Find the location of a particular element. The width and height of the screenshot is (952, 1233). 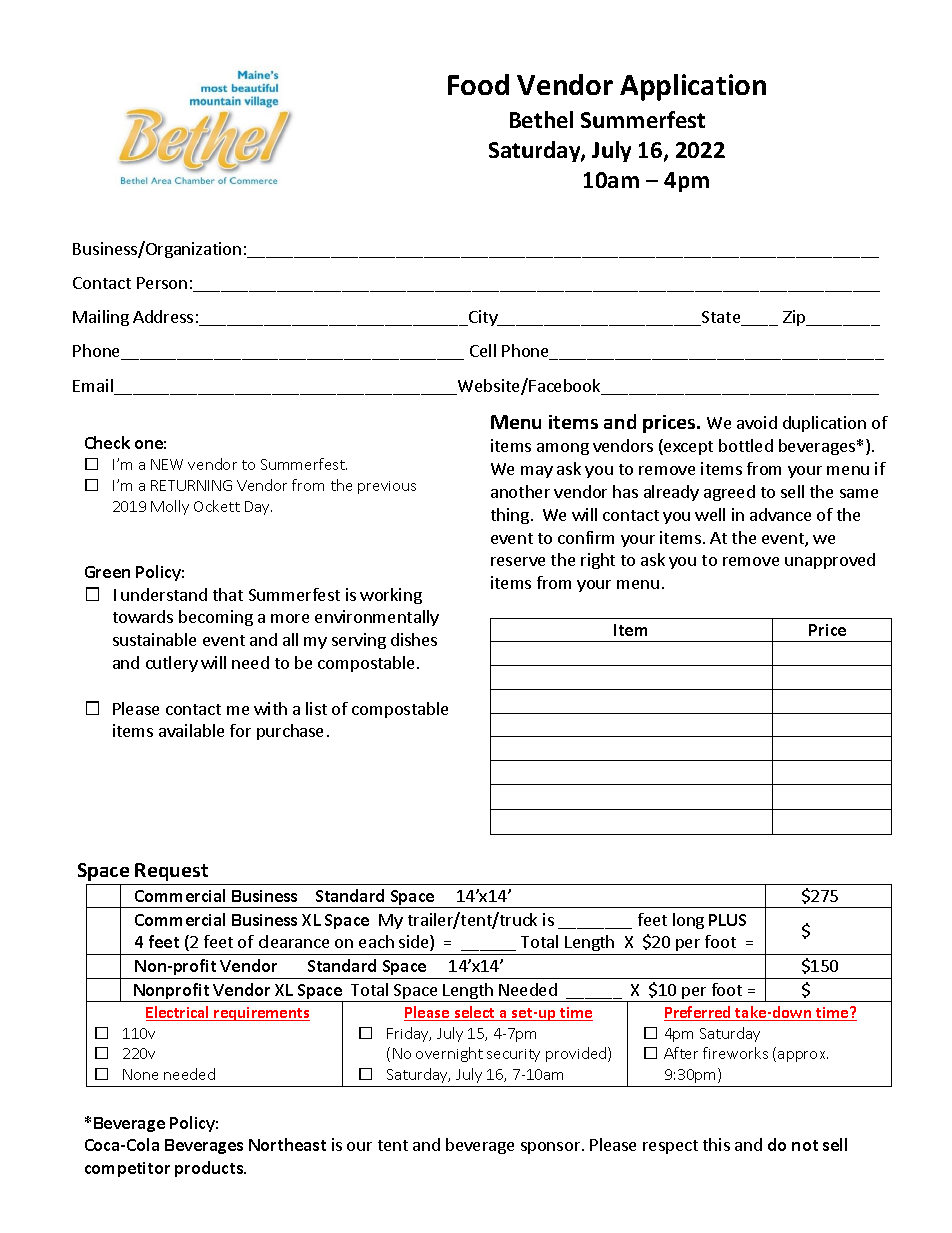

avoid is located at coordinates (757, 422).
